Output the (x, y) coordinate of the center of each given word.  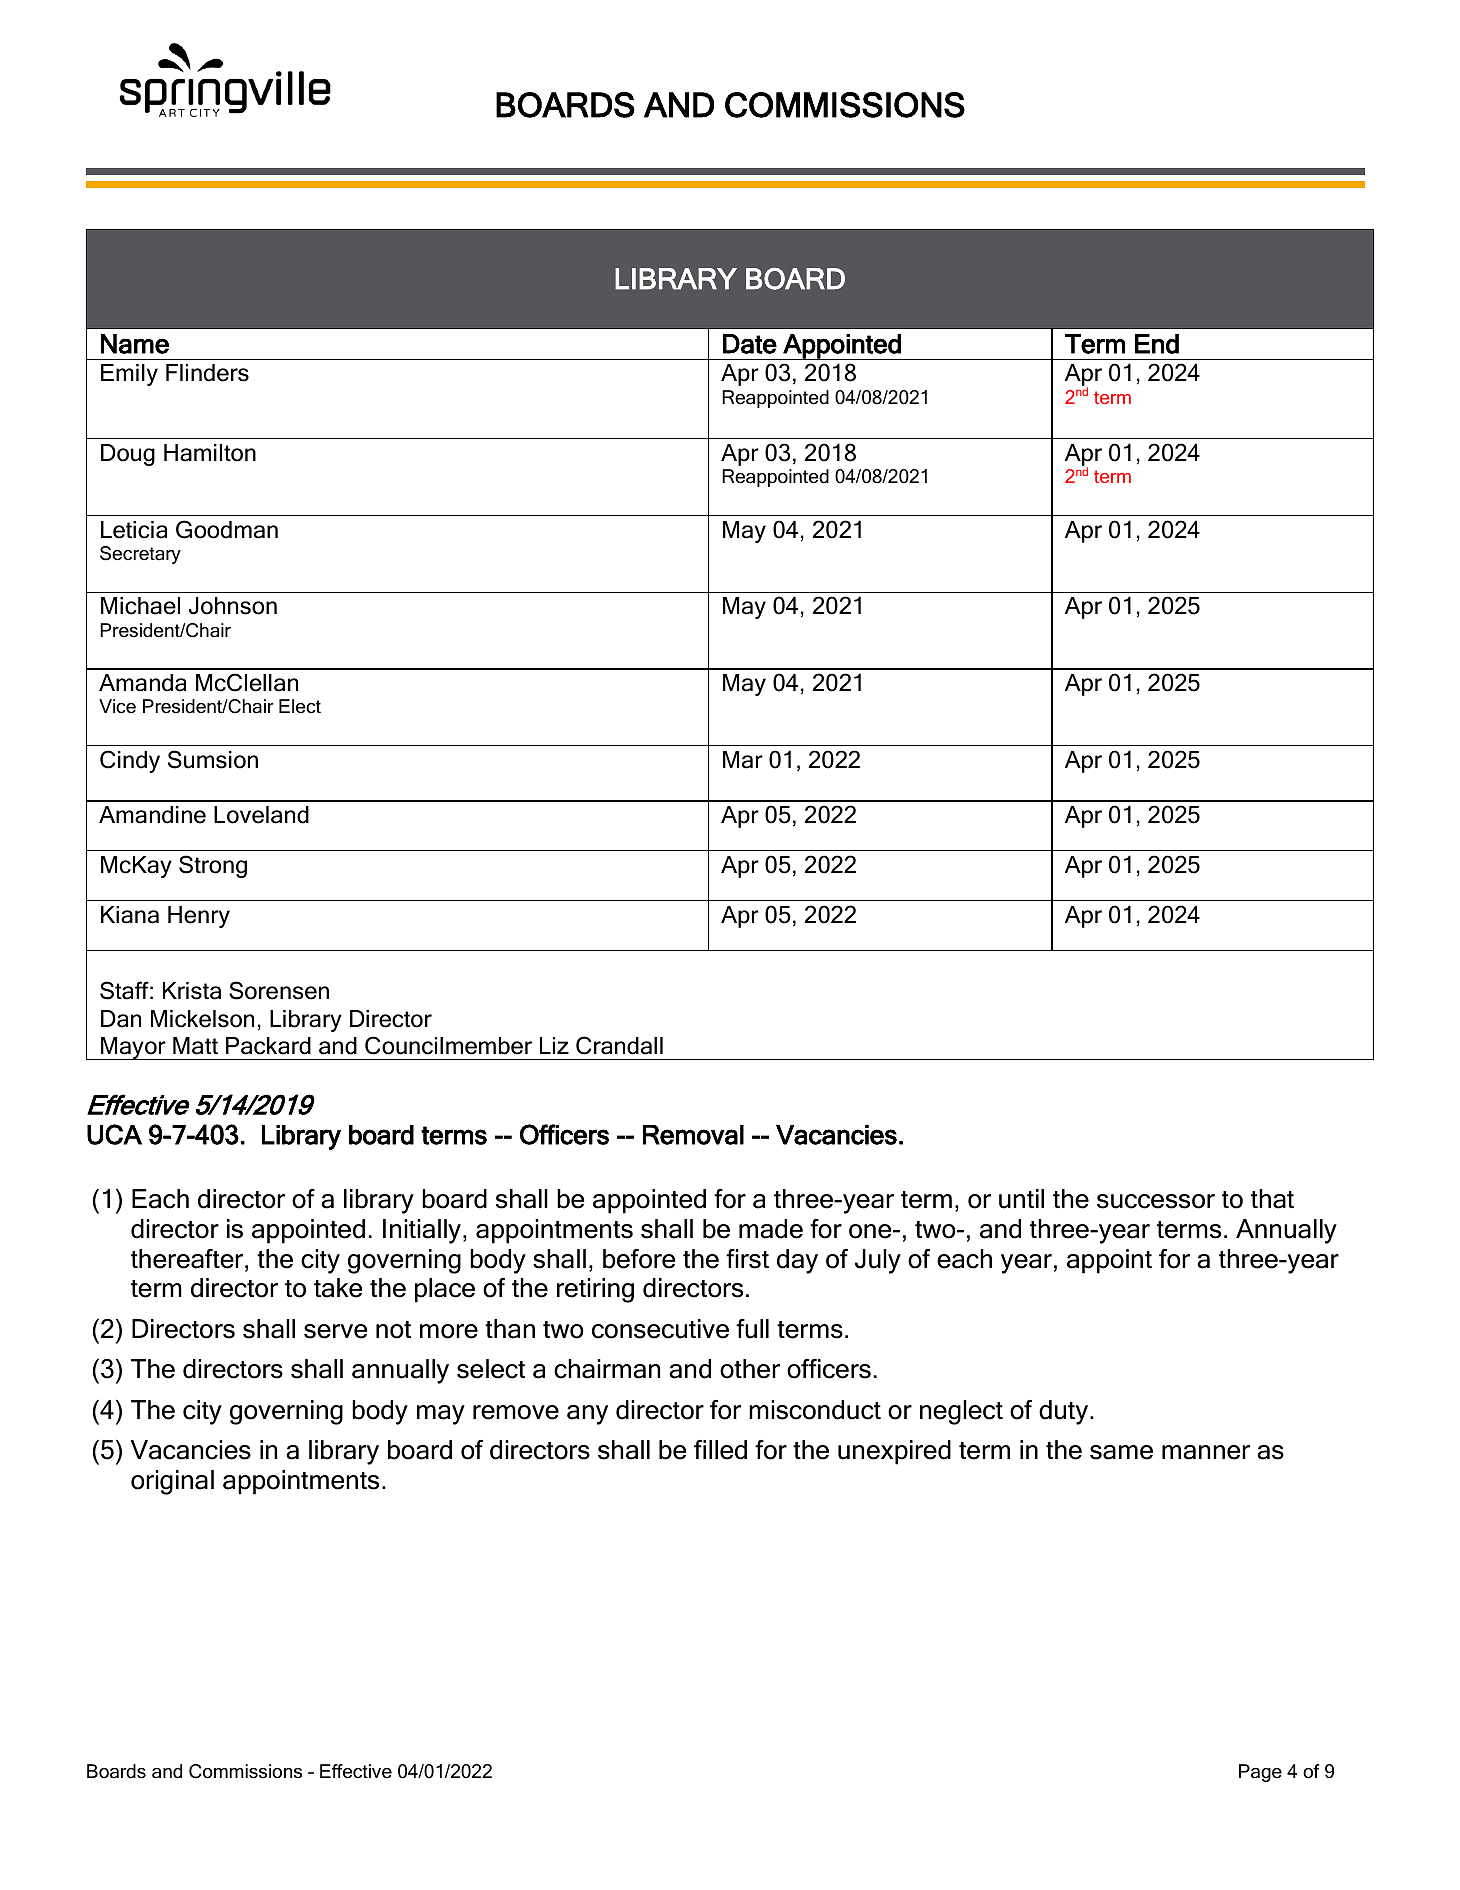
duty (1065, 1412)
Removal (693, 1135)
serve (335, 1331)
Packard (268, 1046)
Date (750, 344)
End (1157, 344)
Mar (743, 760)
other (750, 1369)
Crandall (619, 1045)
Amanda (142, 683)
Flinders (207, 373)
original (172, 1482)
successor (1156, 1201)
